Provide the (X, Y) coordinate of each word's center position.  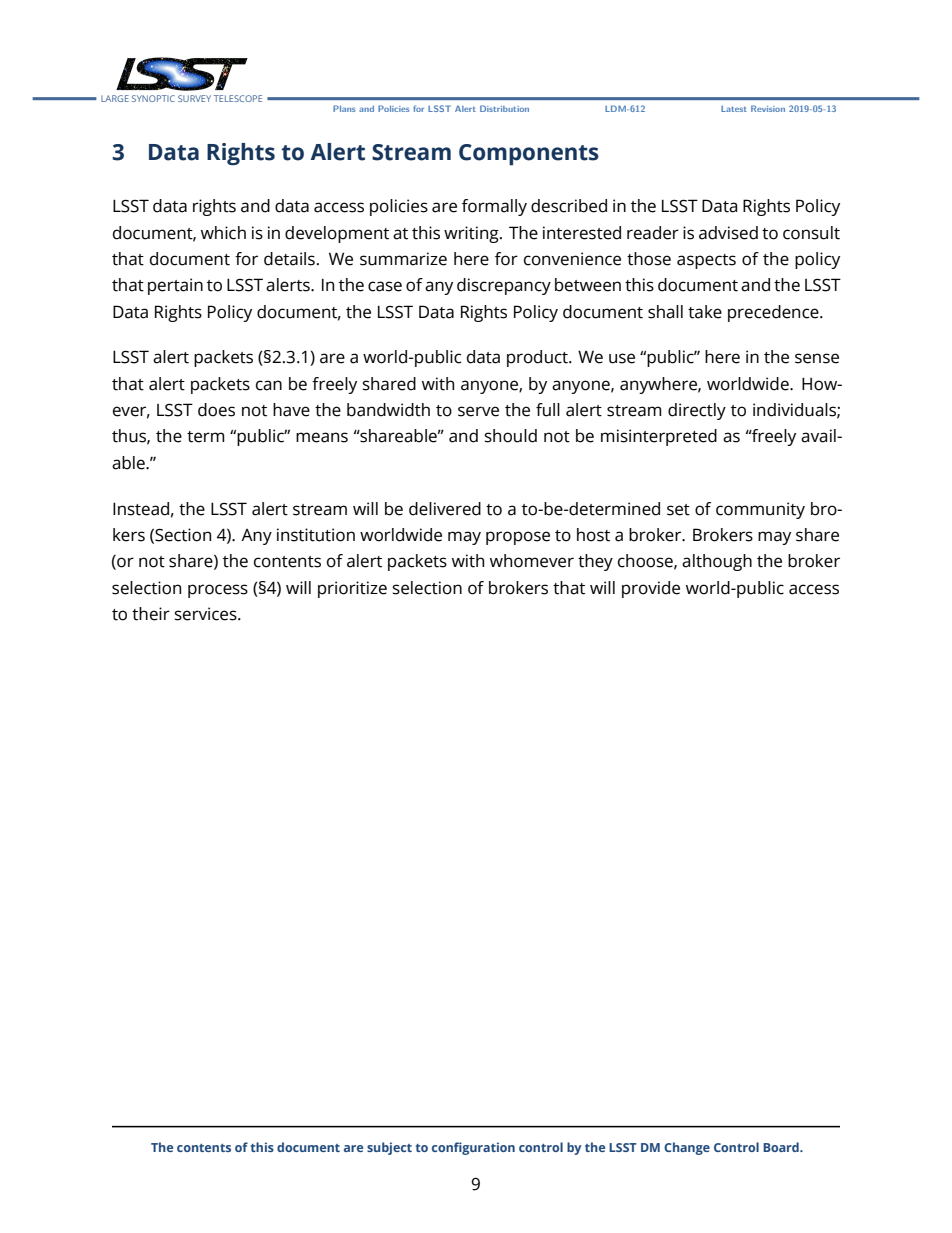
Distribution (504, 108)
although (717, 562)
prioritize (352, 589)
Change (687, 1148)
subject (389, 1148)
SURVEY (194, 98)
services (206, 614)
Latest (734, 109)
